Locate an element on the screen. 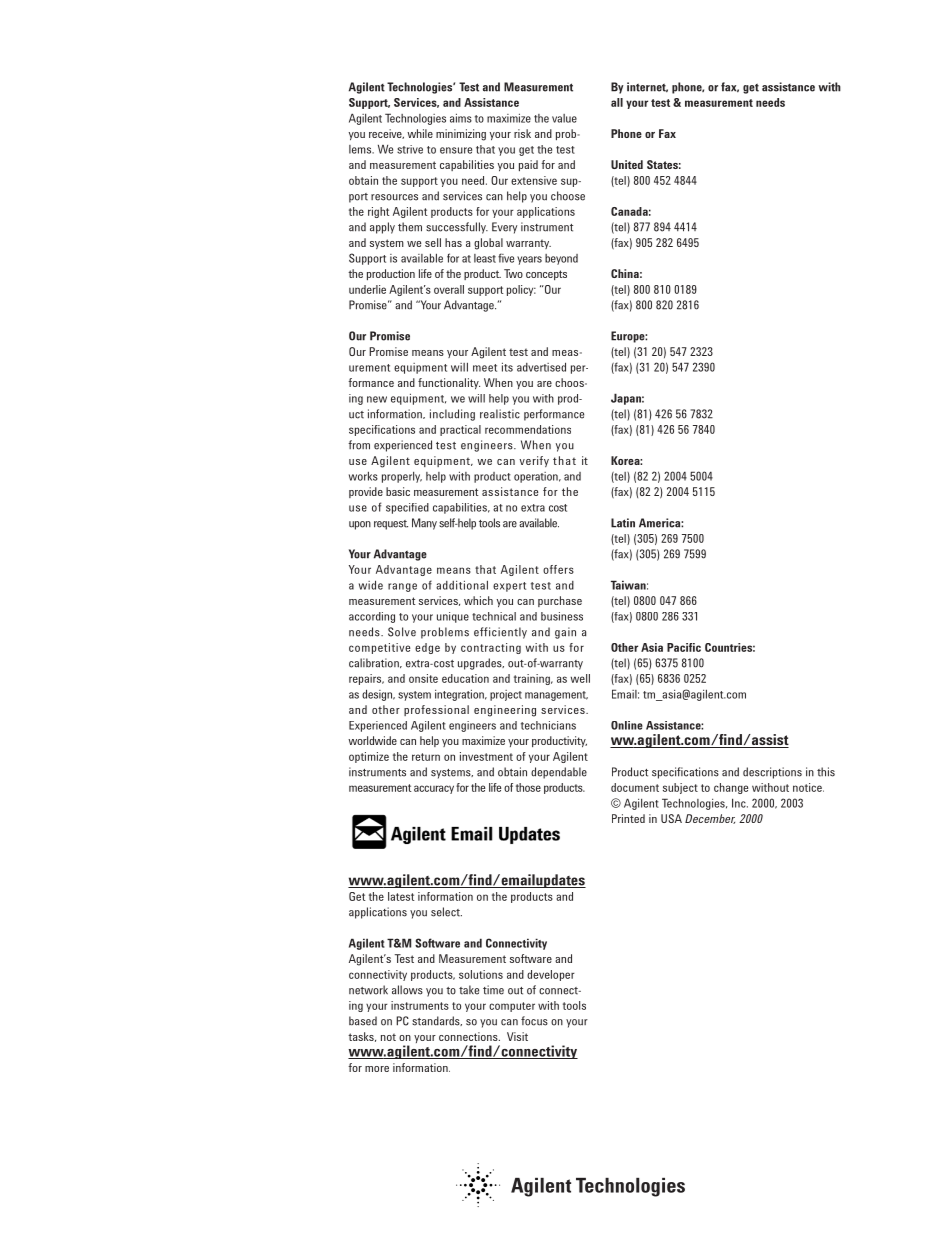 The height and width of the screenshot is (1233, 952). properly is located at coordinates (402, 477).
